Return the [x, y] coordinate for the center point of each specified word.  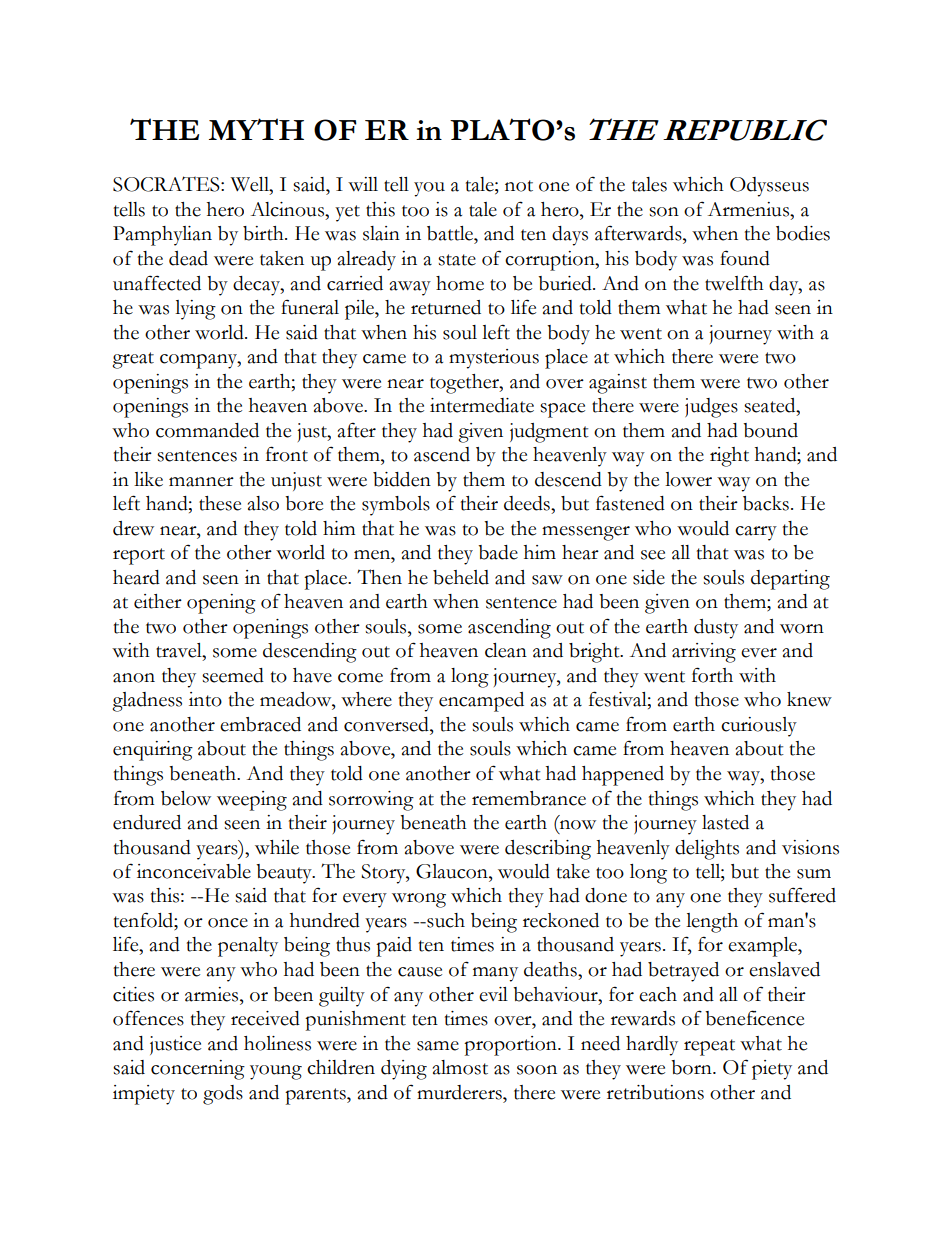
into [205, 699]
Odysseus [769, 187]
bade [498, 552]
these [220, 503]
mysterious [494, 359]
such [445, 920]
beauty [285, 874]
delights [707, 850]
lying [195, 310]
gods [223, 1095]
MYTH [256, 129]
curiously [759, 727]
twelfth [734, 283]
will [363, 184]
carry [756, 533]
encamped [481, 702]
